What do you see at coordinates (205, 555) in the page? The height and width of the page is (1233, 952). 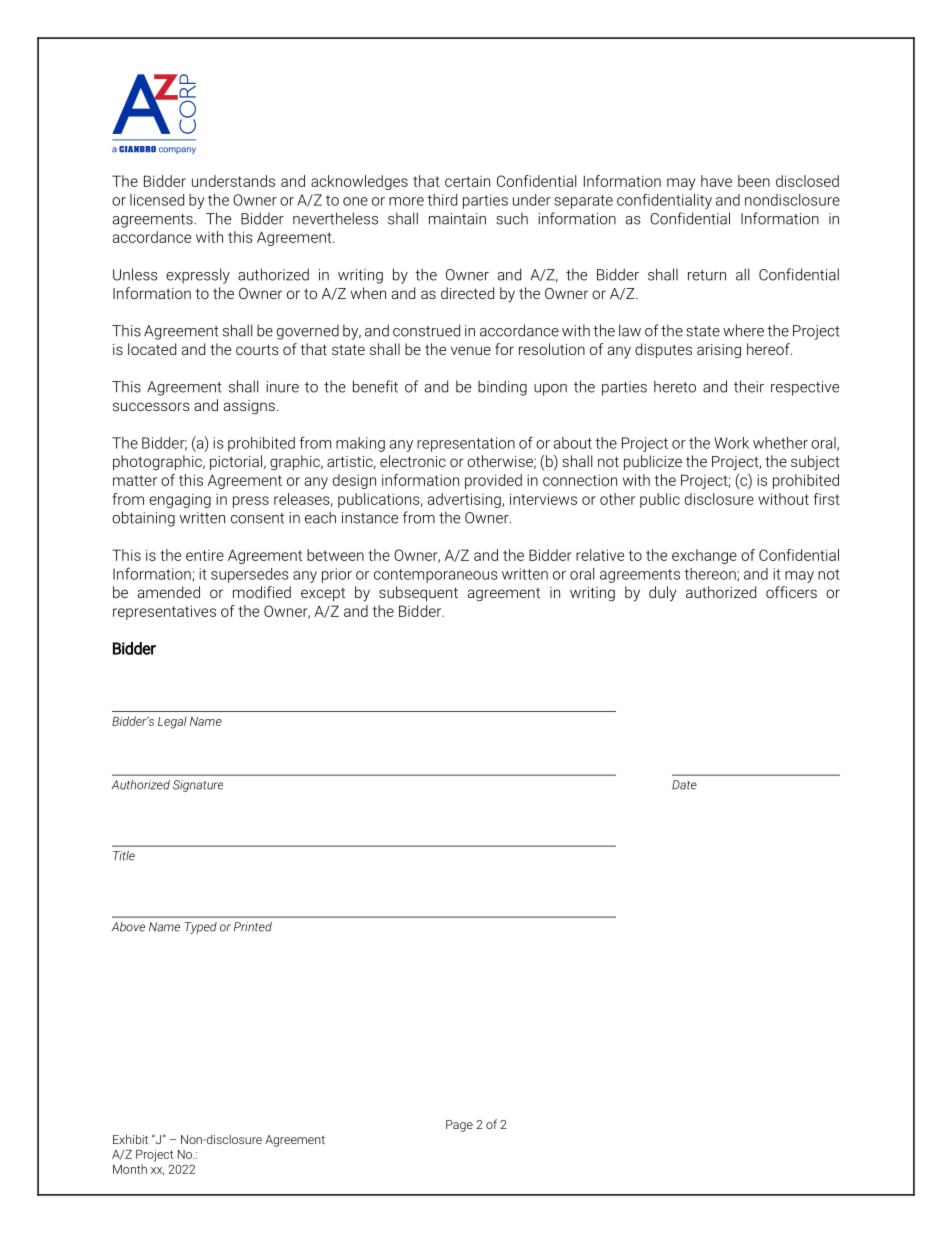 I see `entire` at bounding box center [205, 555].
